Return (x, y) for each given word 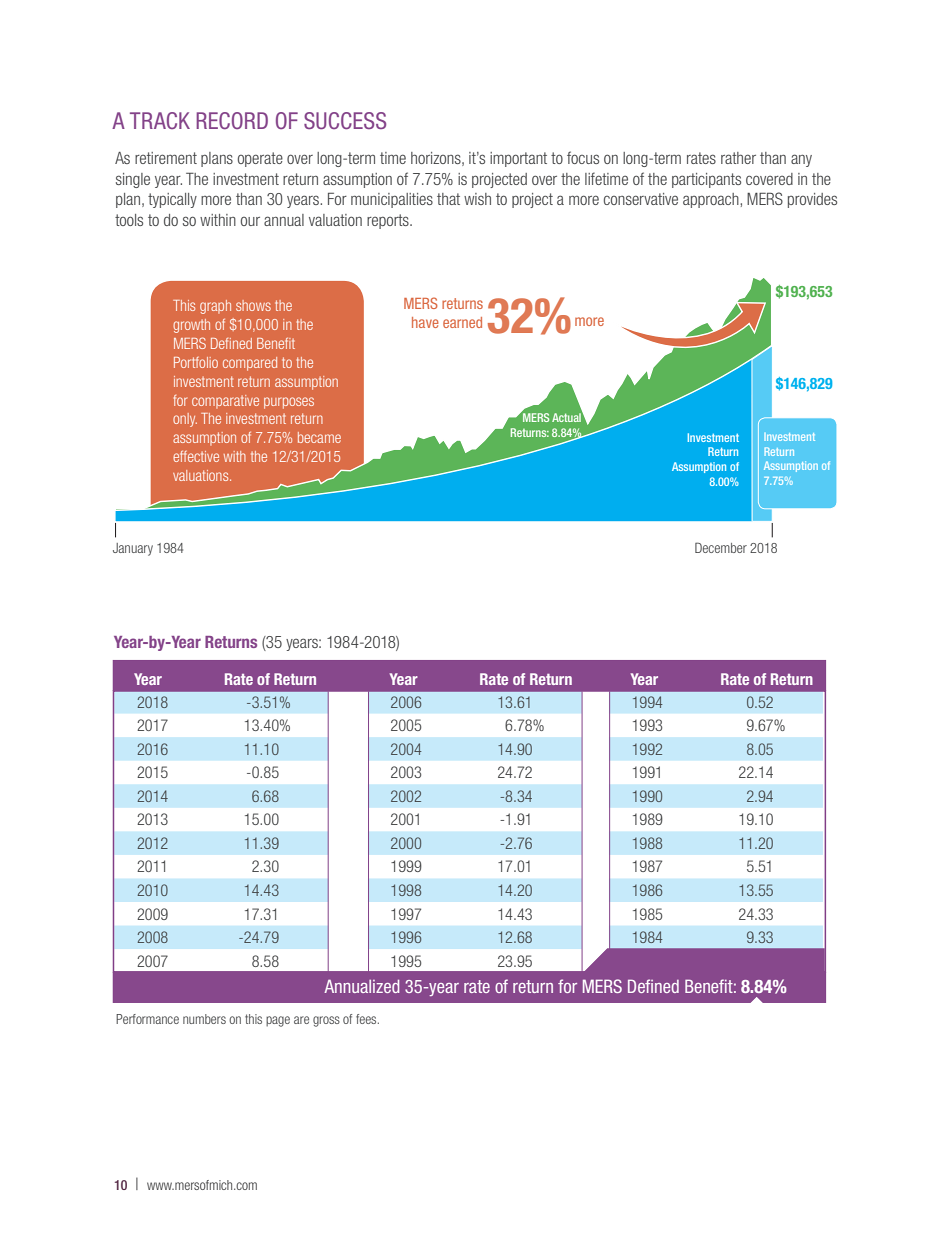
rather (738, 158)
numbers (204, 1019)
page (278, 1021)
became (319, 437)
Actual (567, 416)
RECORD (232, 120)
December (721, 547)
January (133, 549)
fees (367, 1019)
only (185, 420)
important (518, 159)
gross (326, 1021)
